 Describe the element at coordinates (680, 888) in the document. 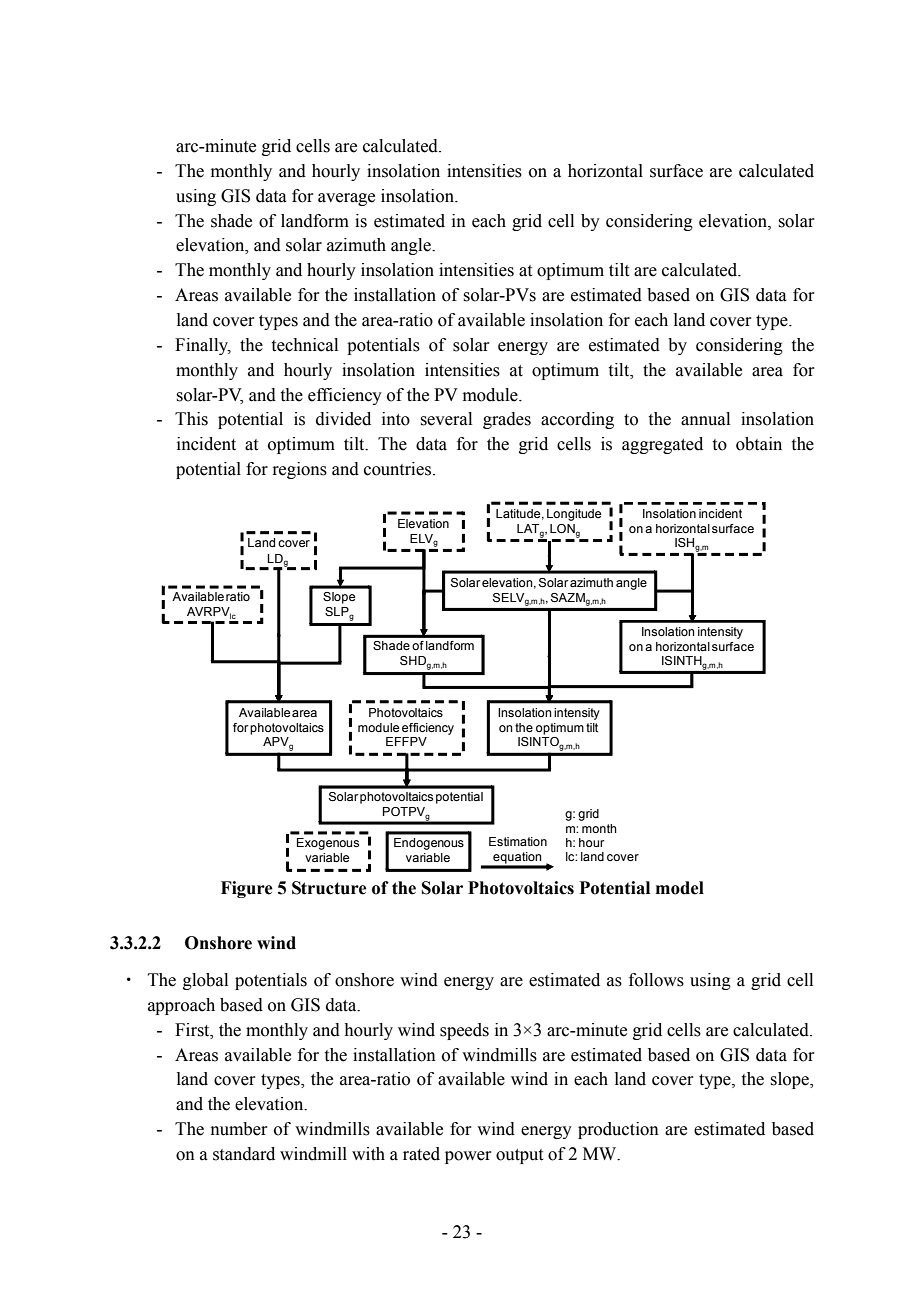

I see `model` at that location.
